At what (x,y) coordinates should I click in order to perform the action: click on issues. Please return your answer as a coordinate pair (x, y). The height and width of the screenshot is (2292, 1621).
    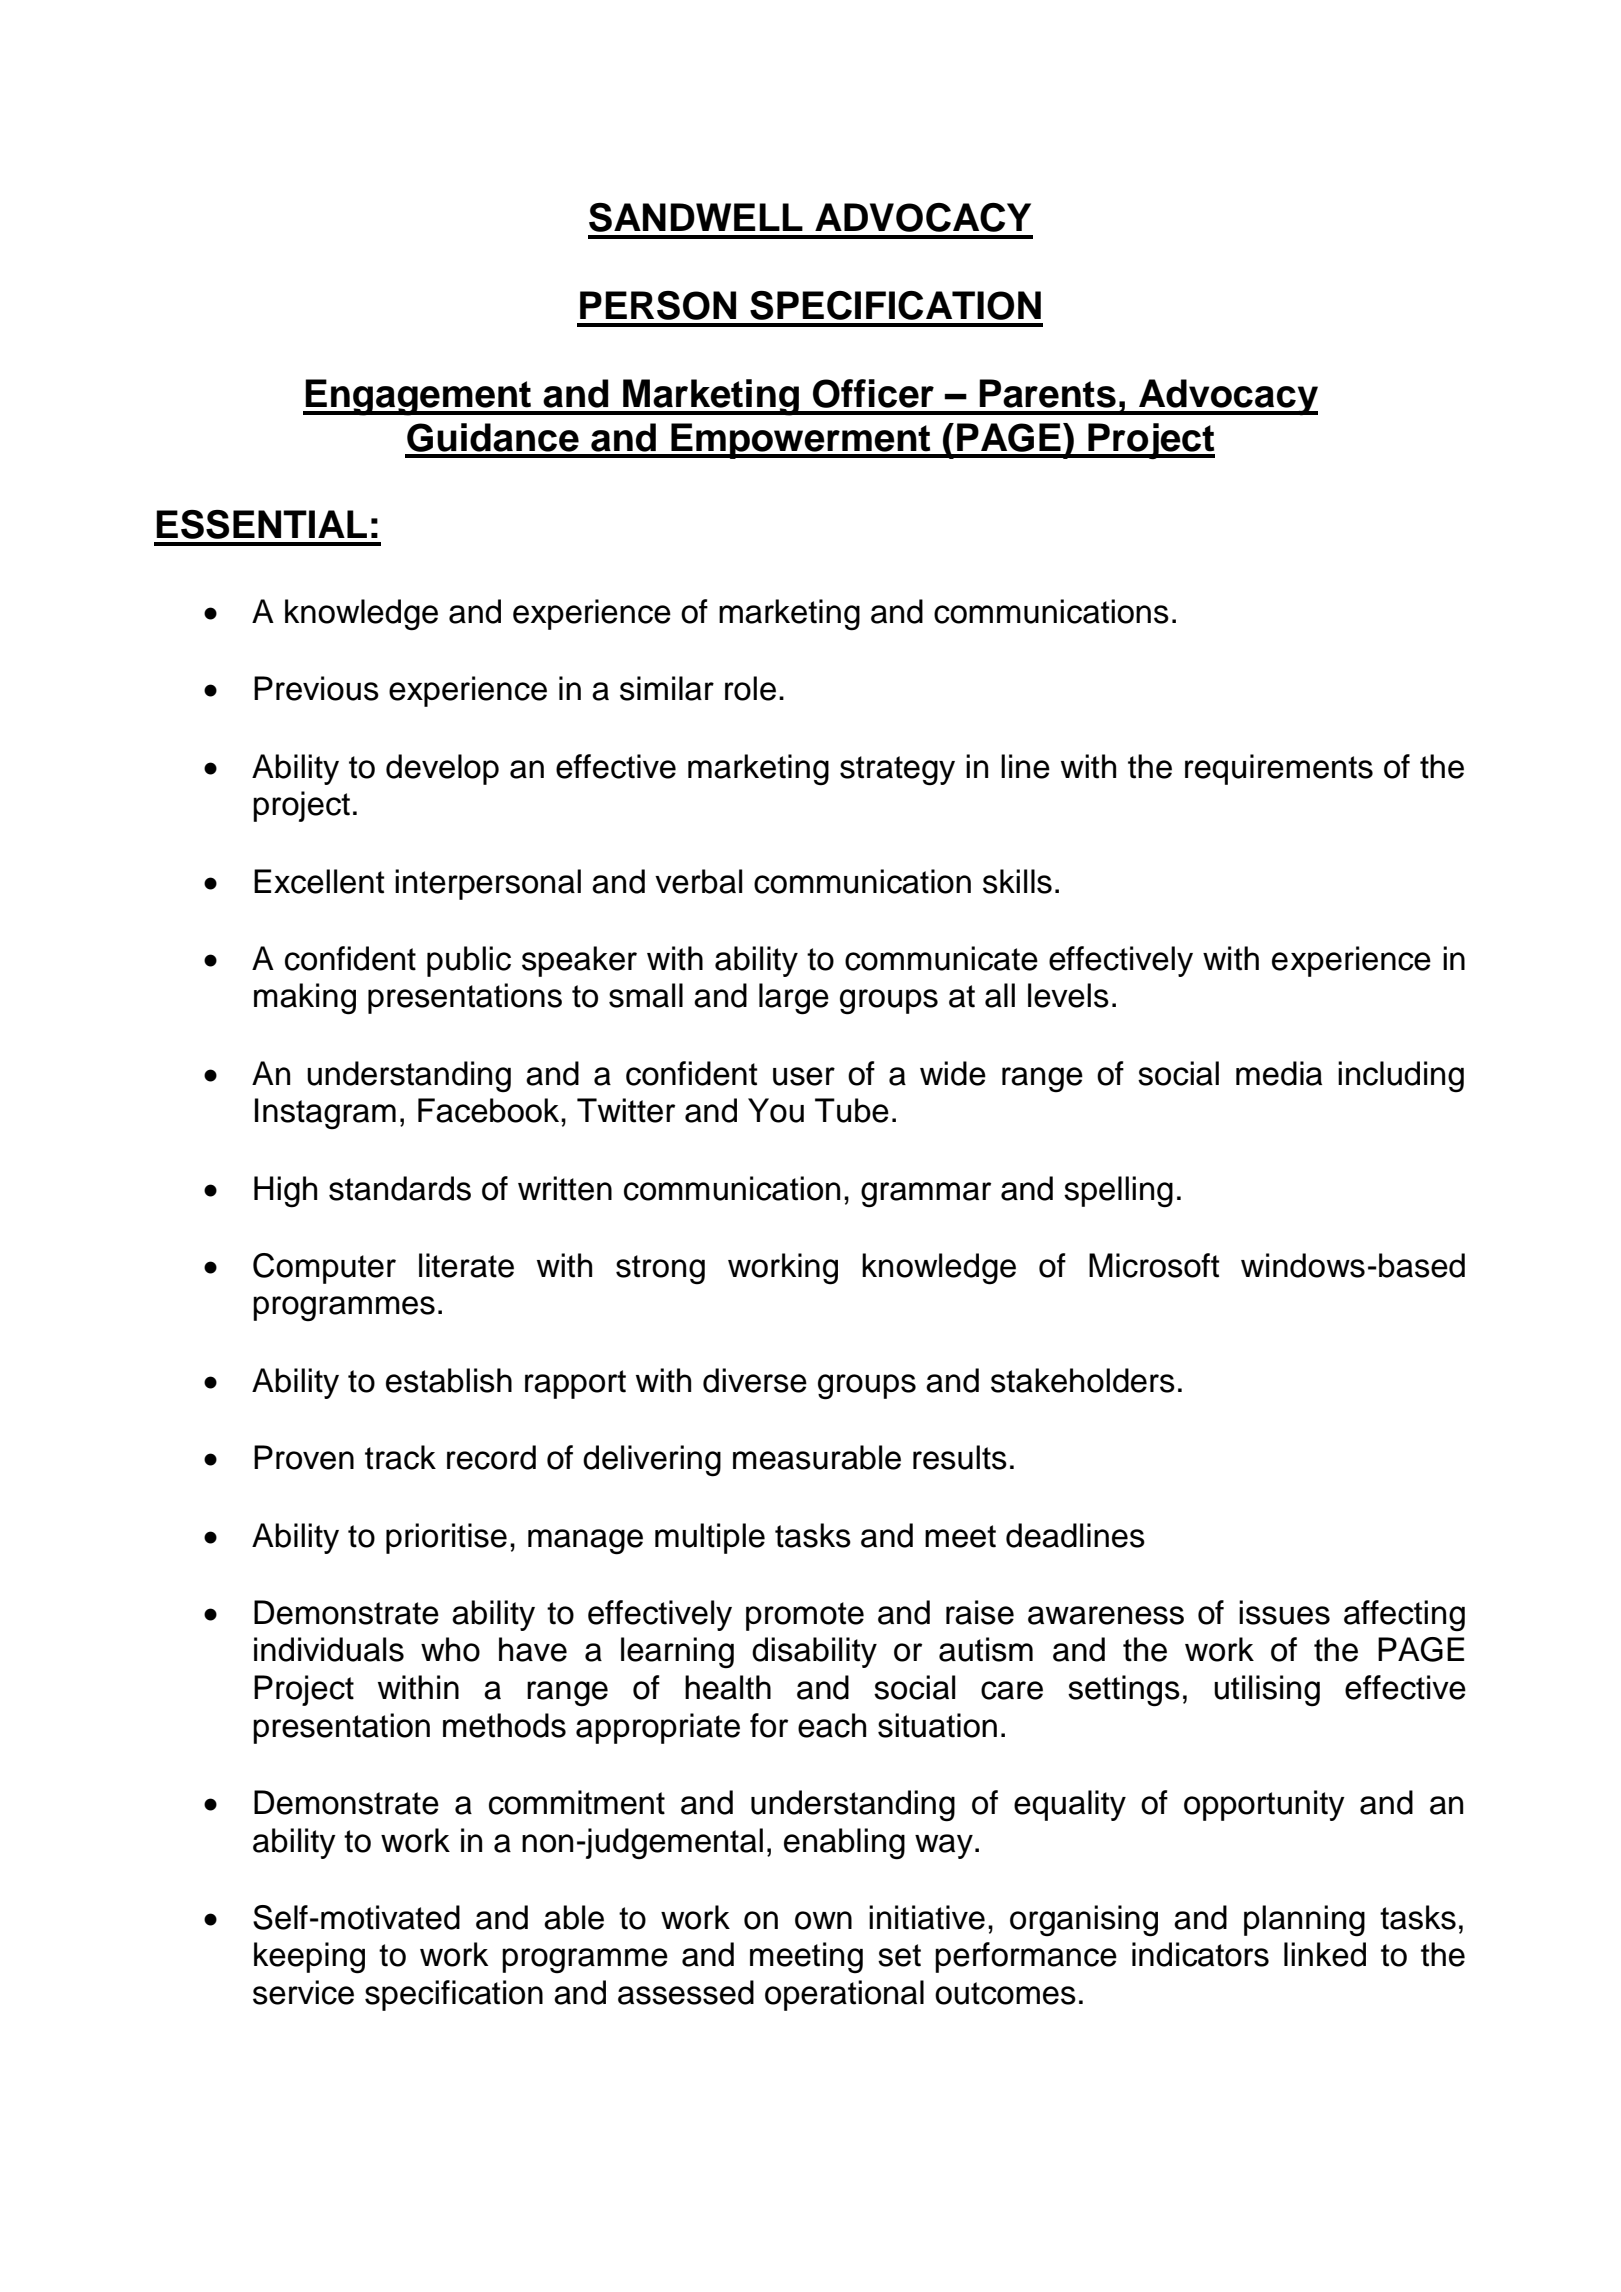
    Looking at the image, I should click on (1284, 1612).
